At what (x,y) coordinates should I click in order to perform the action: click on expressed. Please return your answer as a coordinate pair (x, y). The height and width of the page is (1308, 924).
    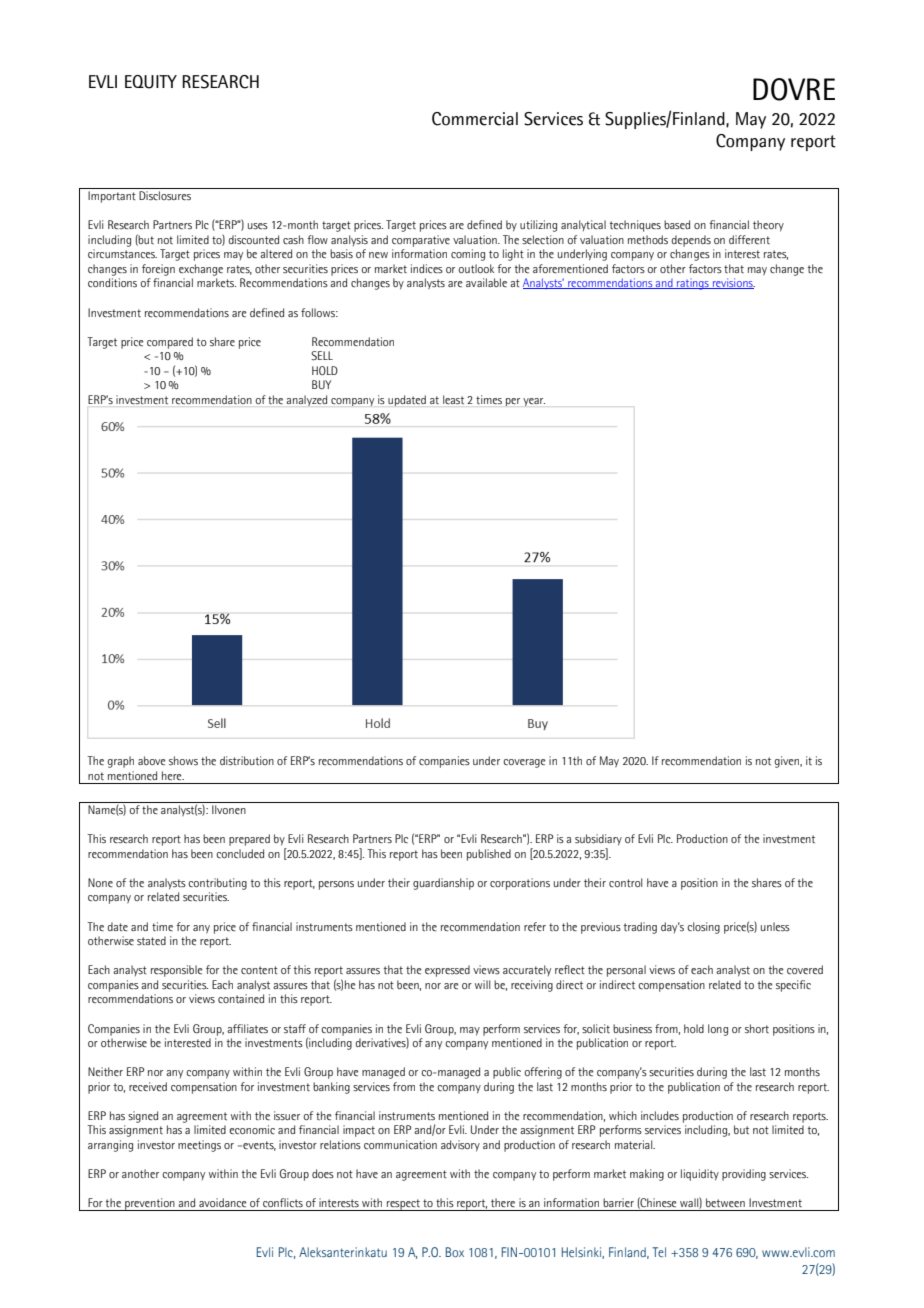
    Looking at the image, I should click on (447, 971).
